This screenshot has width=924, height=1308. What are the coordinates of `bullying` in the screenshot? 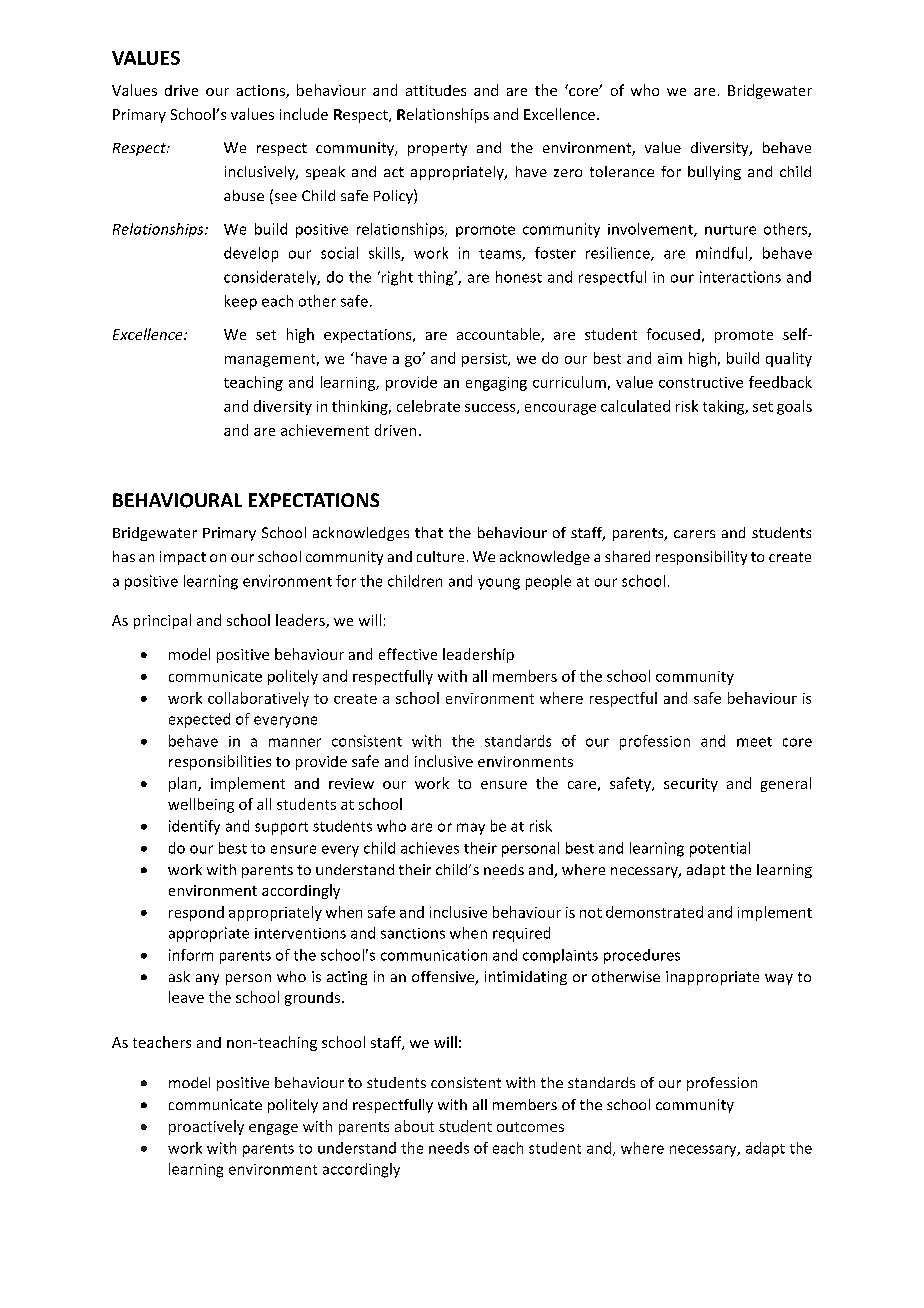 It's located at (714, 173).
